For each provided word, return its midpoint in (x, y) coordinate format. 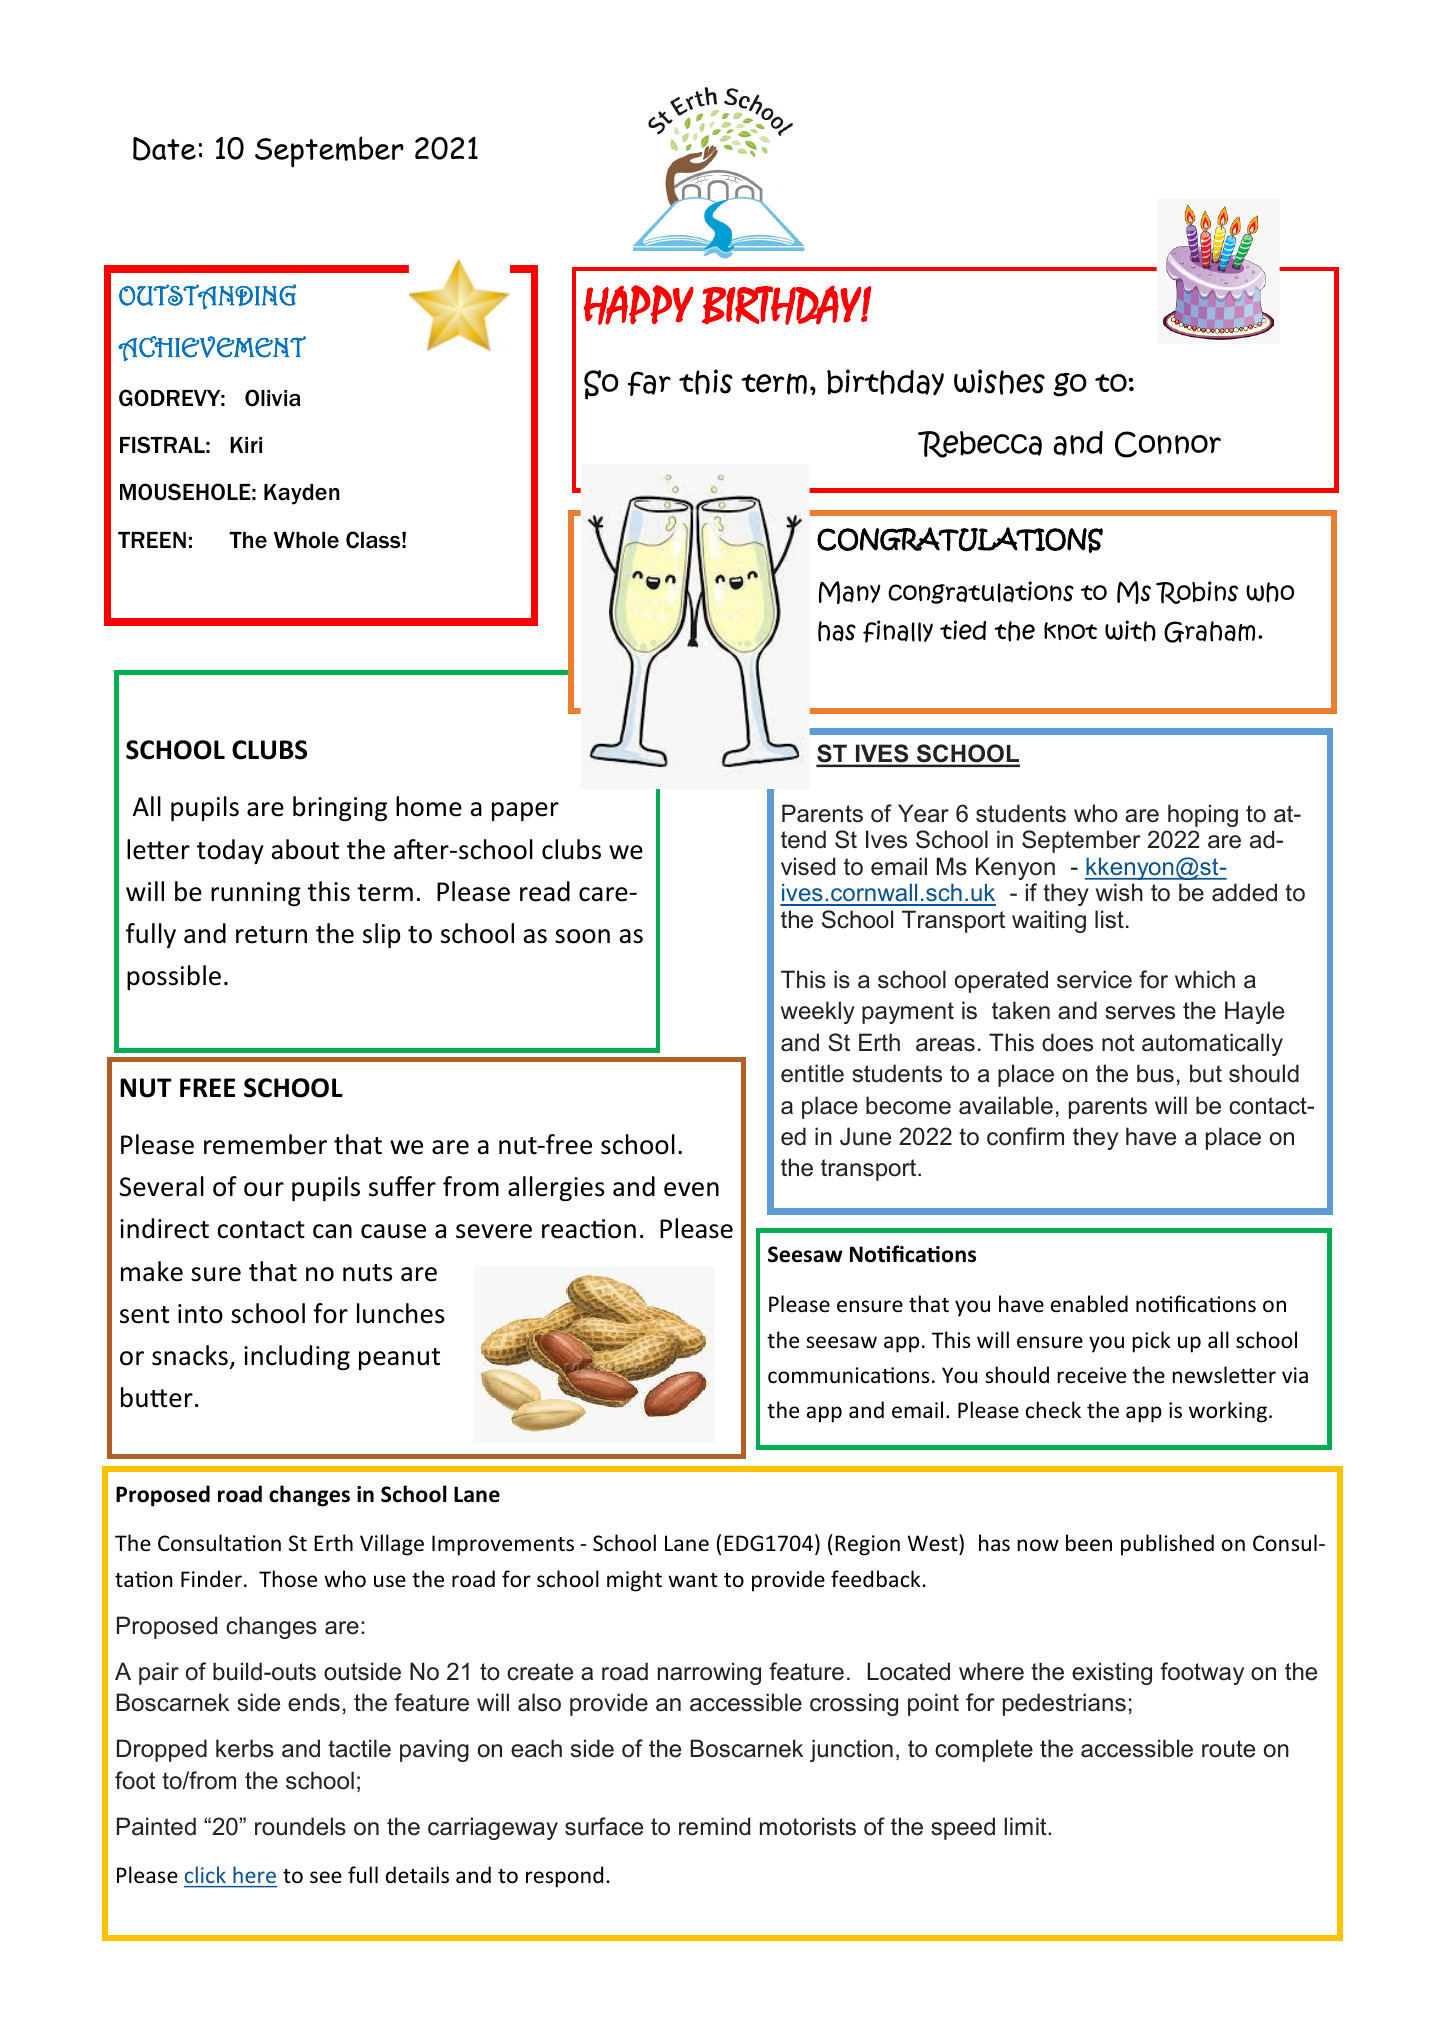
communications (848, 1375)
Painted (156, 1826)
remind (714, 1826)
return (271, 935)
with (1130, 631)
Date (164, 149)
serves (1140, 1013)
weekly (818, 1012)
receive (1092, 1375)
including (297, 1357)
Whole (306, 540)
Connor (1168, 444)
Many (849, 592)
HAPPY (639, 305)
